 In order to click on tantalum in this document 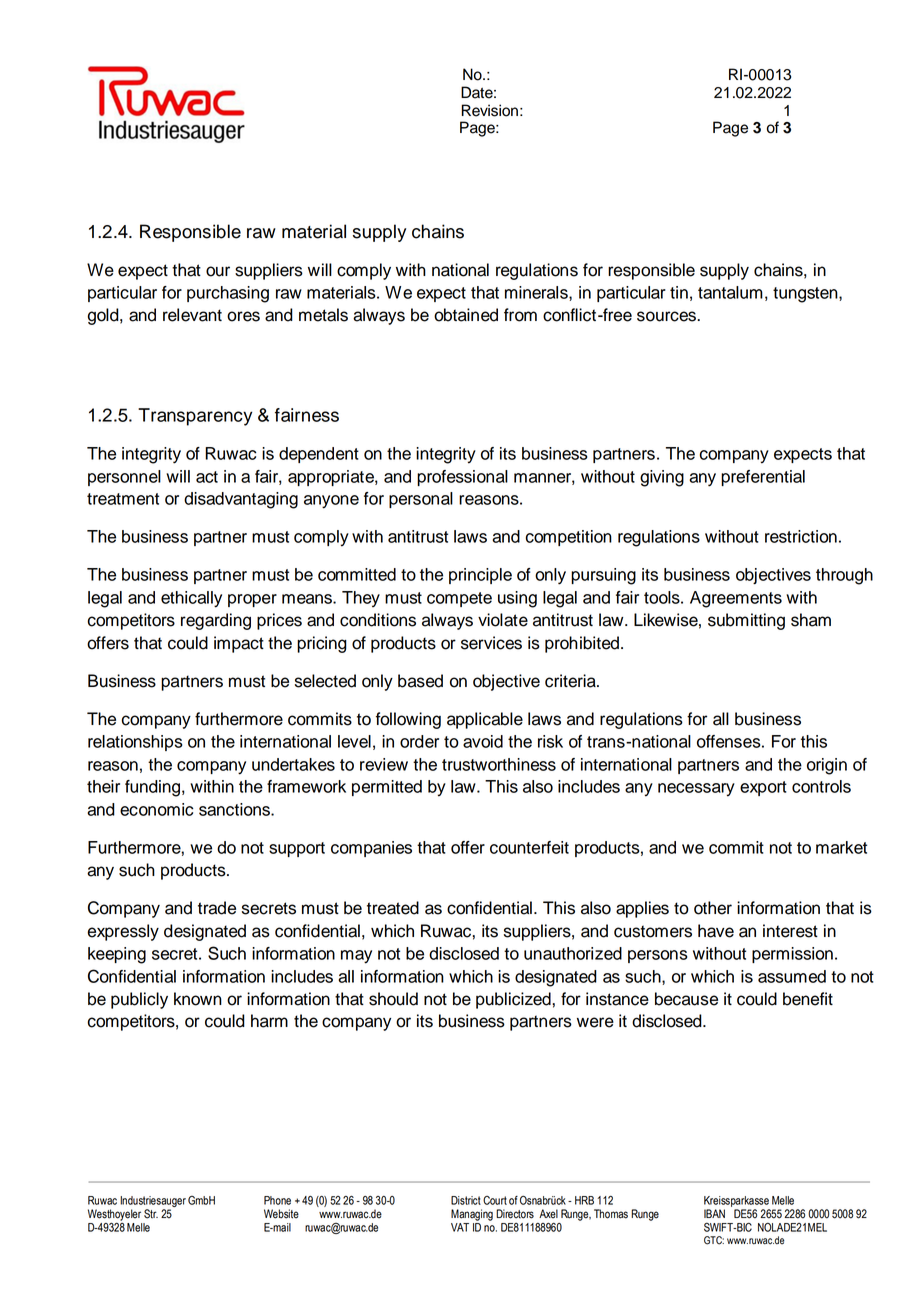, I will do `click(730, 292)`.
